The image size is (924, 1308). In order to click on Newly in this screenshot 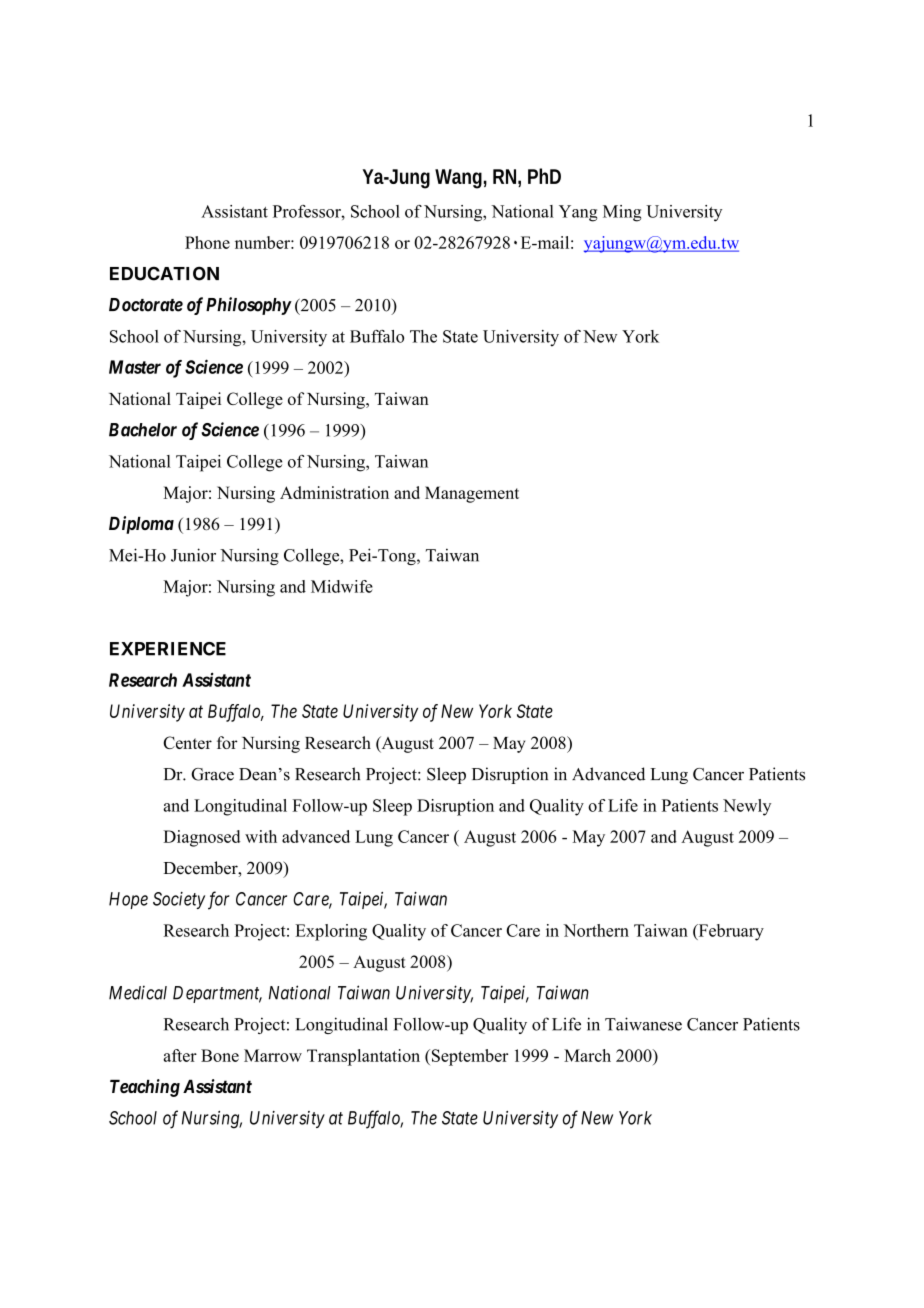, I will do `click(747, 807)`.
